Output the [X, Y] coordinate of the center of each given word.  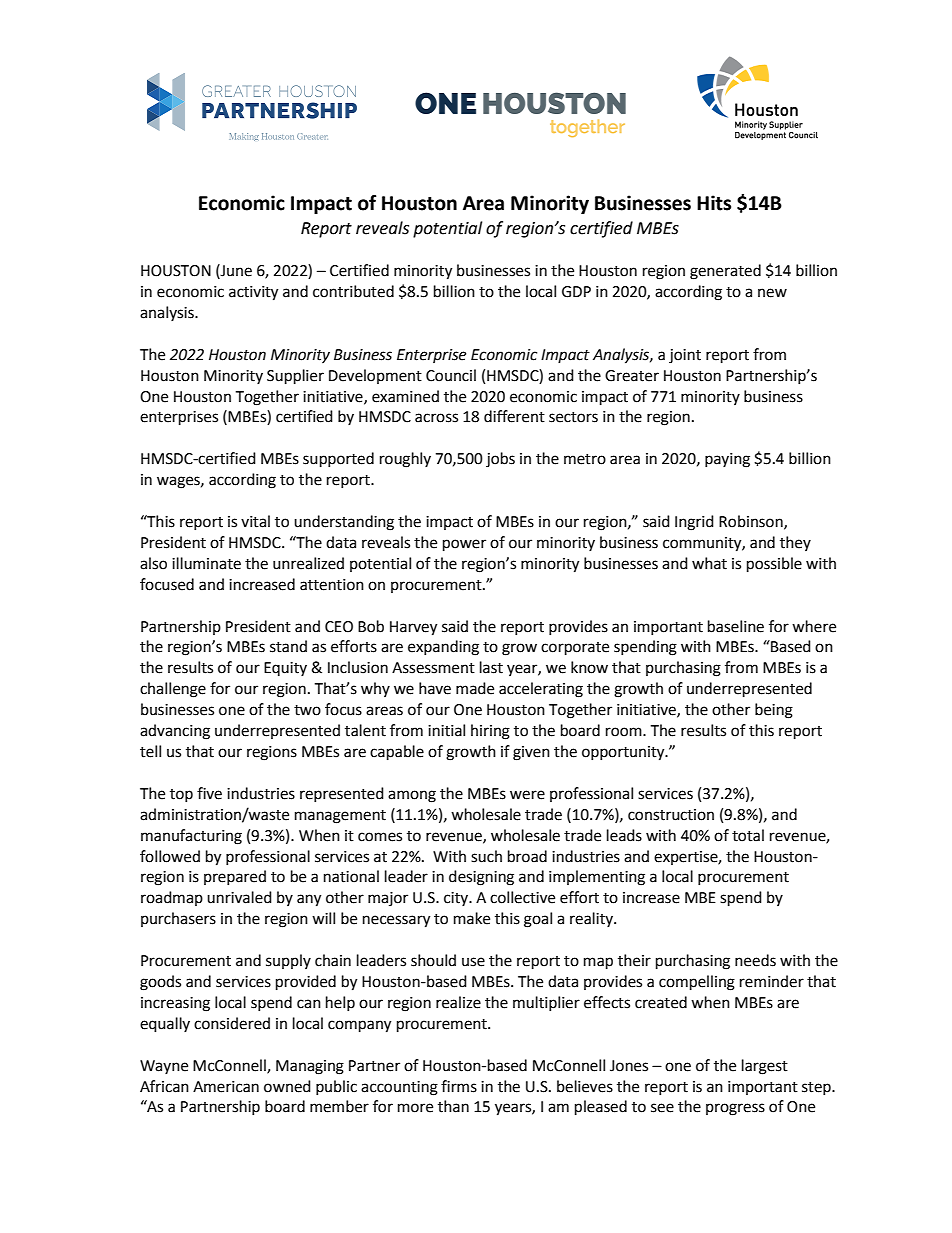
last [491, 667]
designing [481, 878]
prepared [235, 877]
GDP [576, 292]
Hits [714, 203]
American [226, 1087]
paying [727, 460]
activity [253, 293]
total [748, 835]
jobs [500, 460]
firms [459, 1086]
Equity [285, 669]
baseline [736, 626]
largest [765, 1067]
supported [338, 460]
